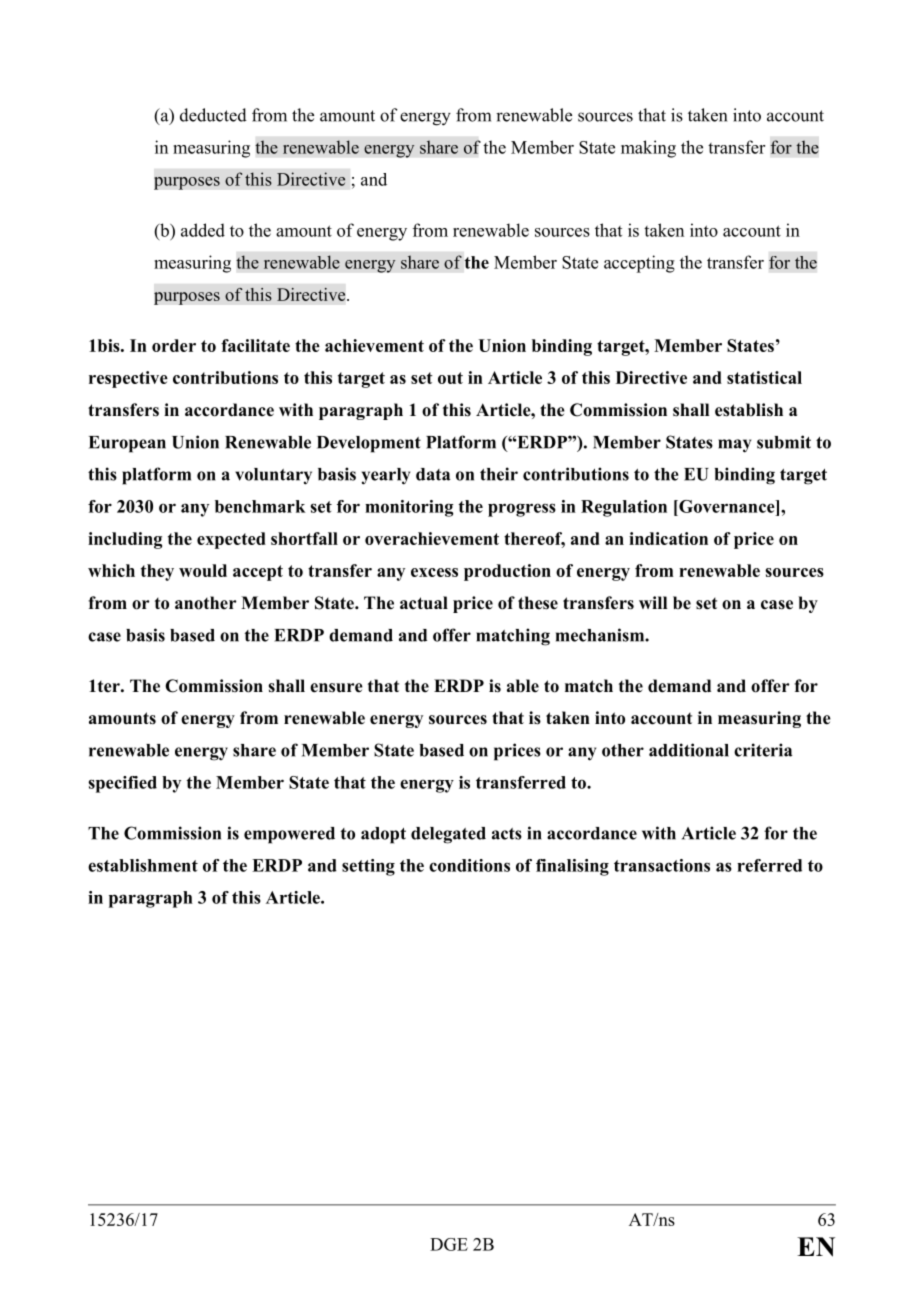 The height and width of the screenshot is (1308, 924). I want to click on making, so click(648, 149).
